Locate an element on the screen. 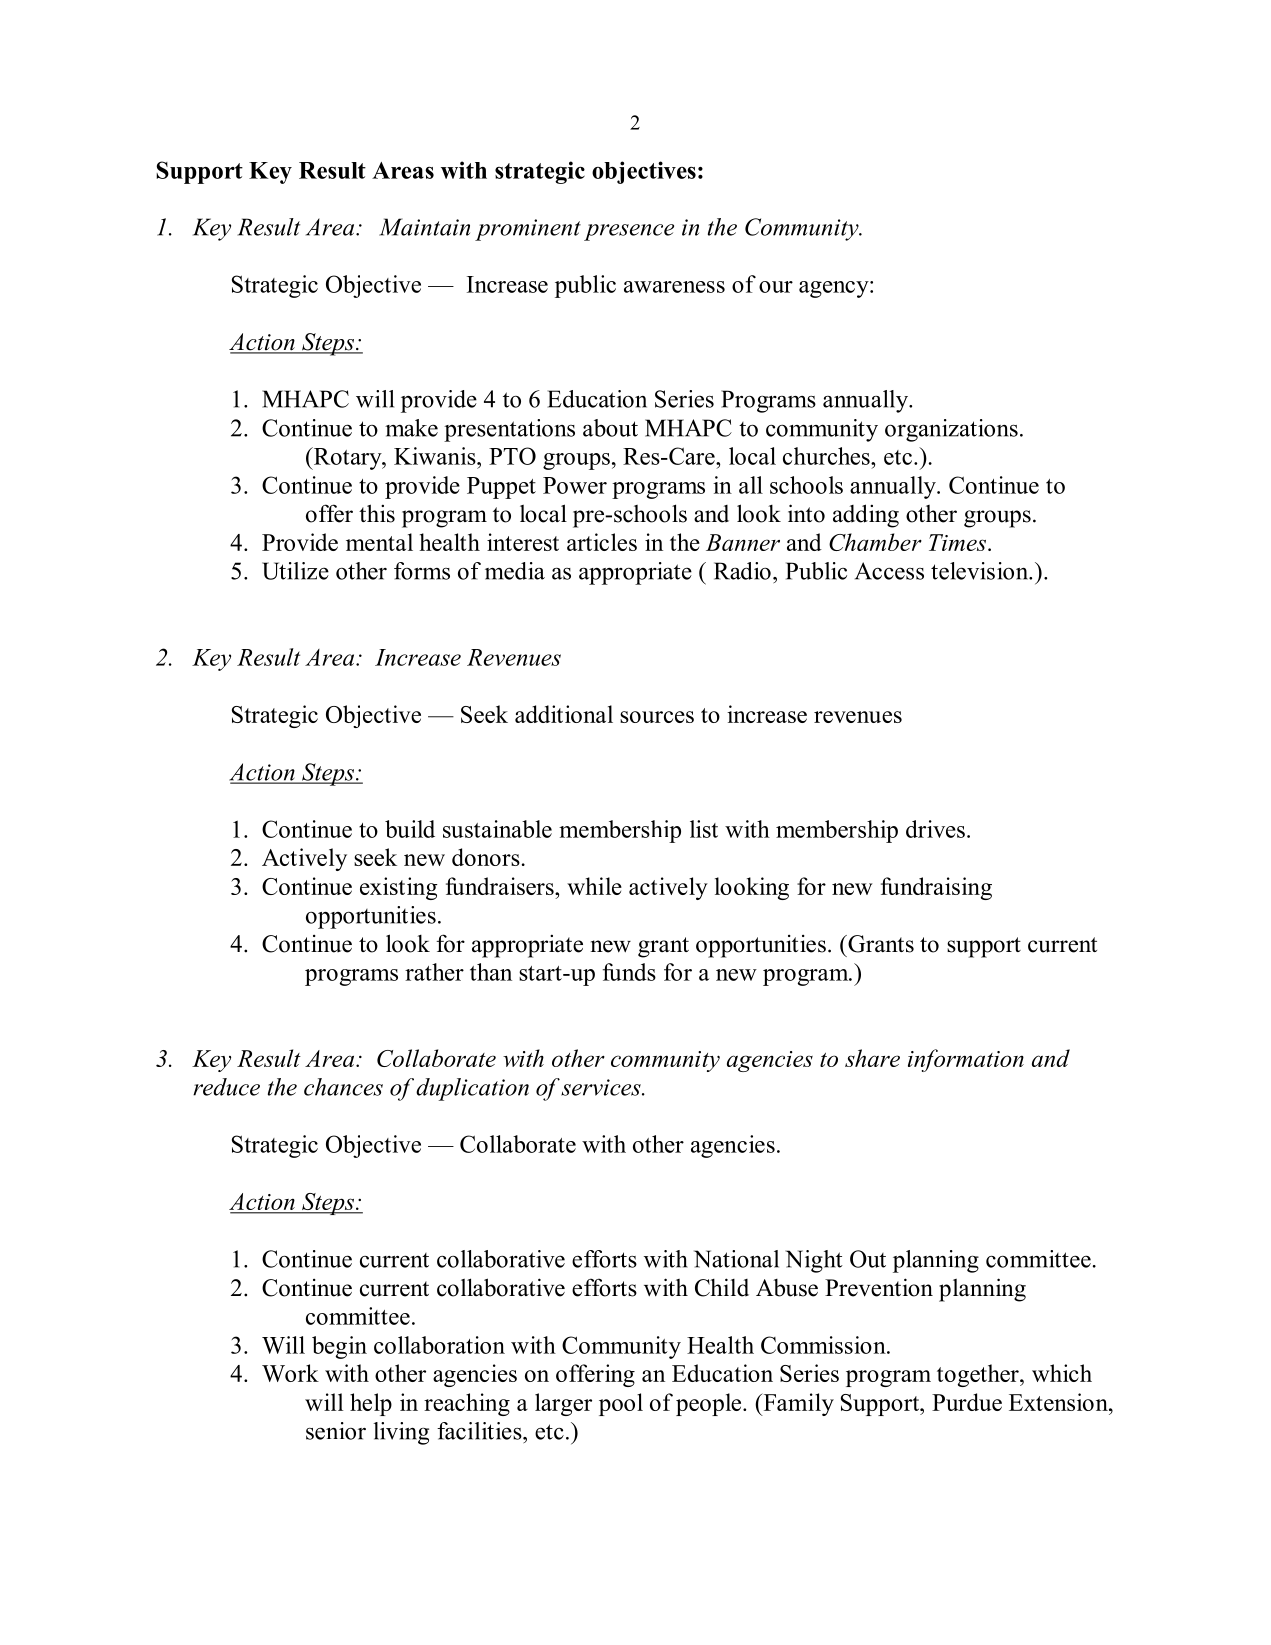 This screenshot has width=1271, height=1645. Maintain is located at coordinates (424, 227).
